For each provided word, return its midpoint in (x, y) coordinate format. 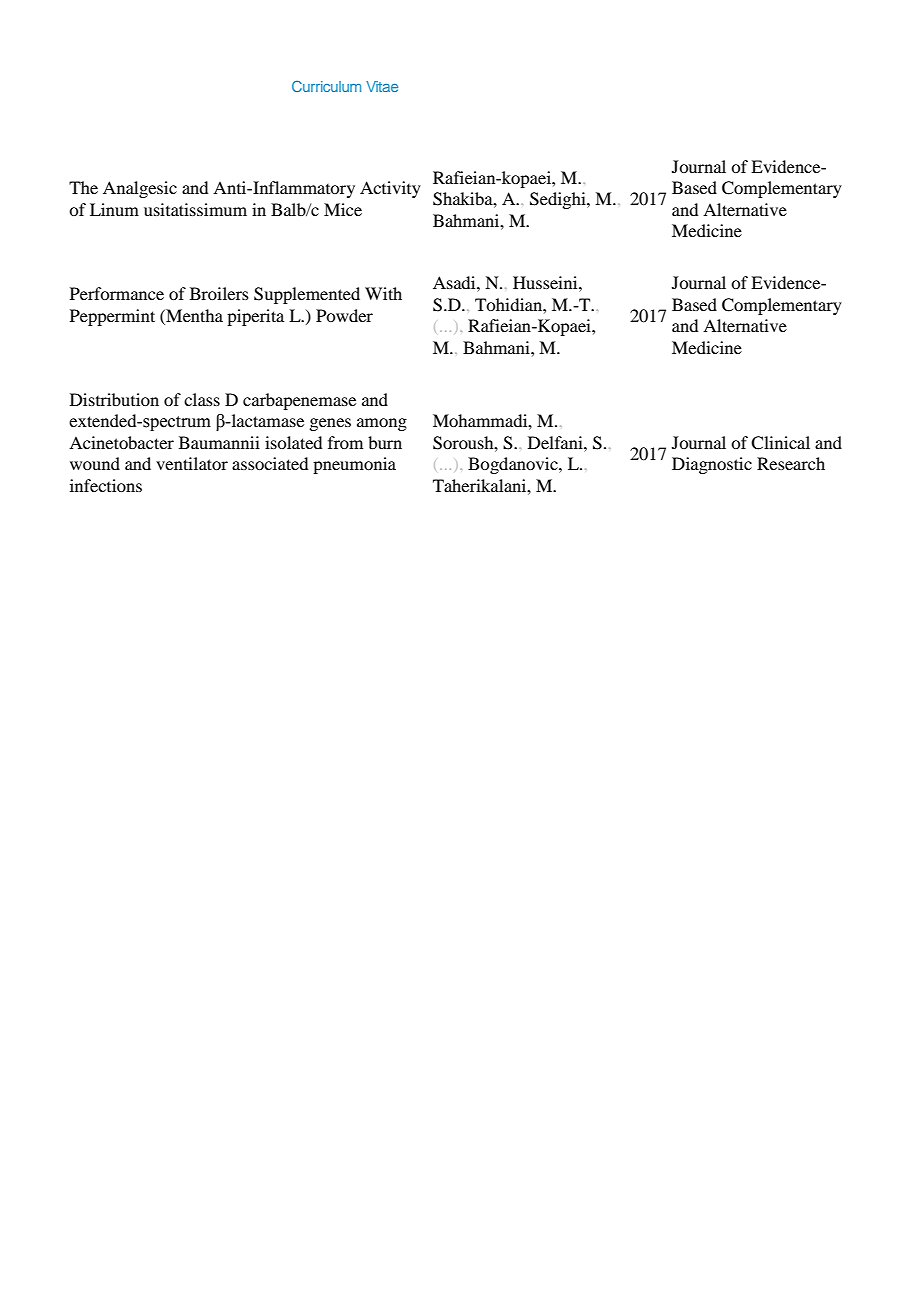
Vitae (382, 86)
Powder (344, 315)
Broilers (219, 293)
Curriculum (326, 86)
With (383, 293)
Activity (390, 189)
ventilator (192, 463)
